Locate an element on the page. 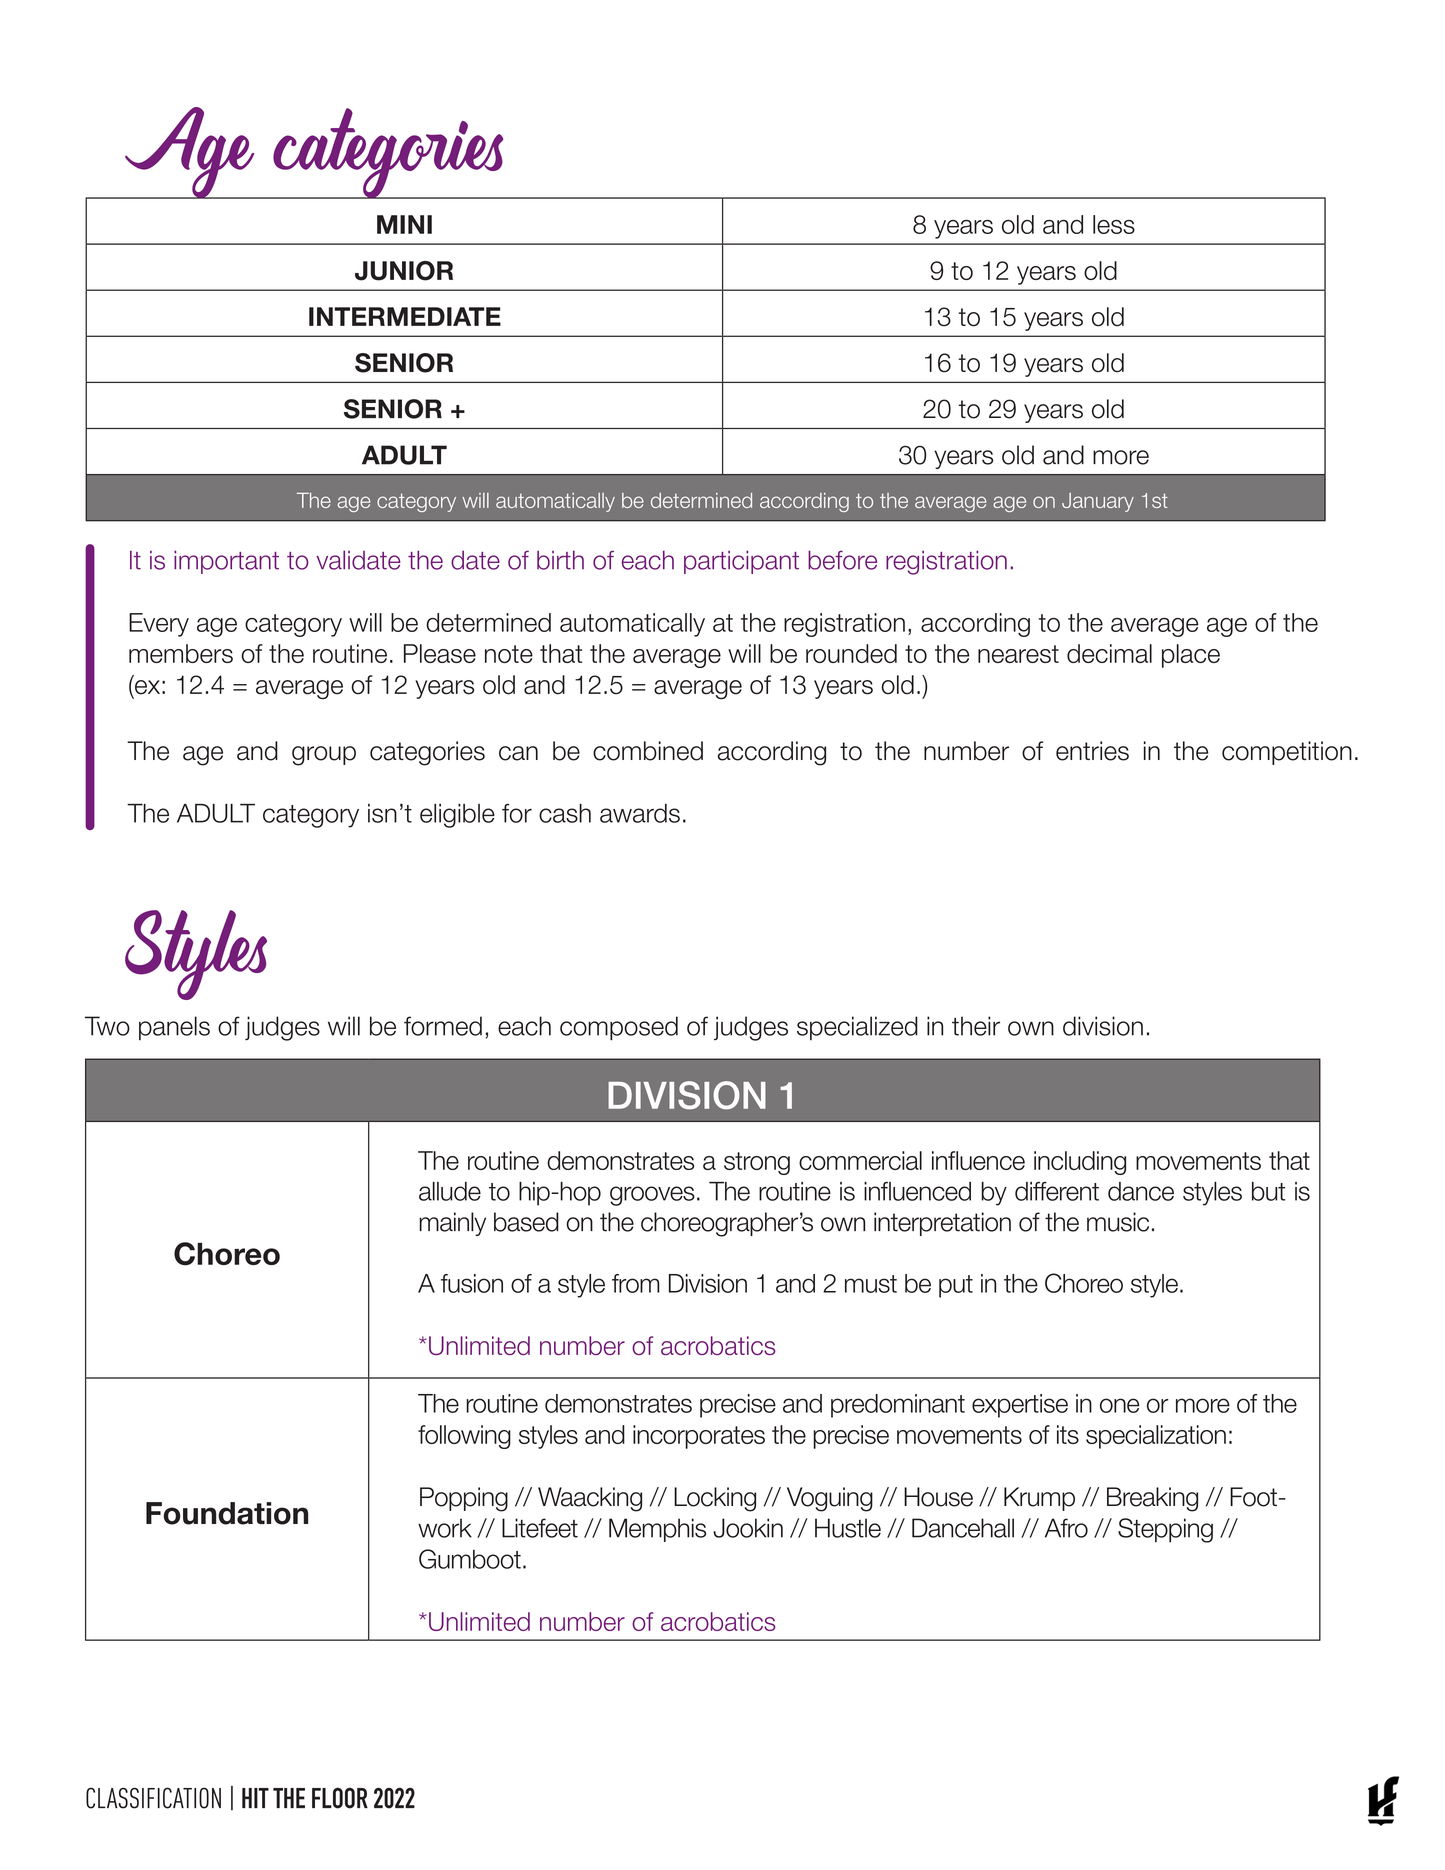 The width and height of the page is (1445, 1870). JUNIOR is located at coordinates (404, 271).
